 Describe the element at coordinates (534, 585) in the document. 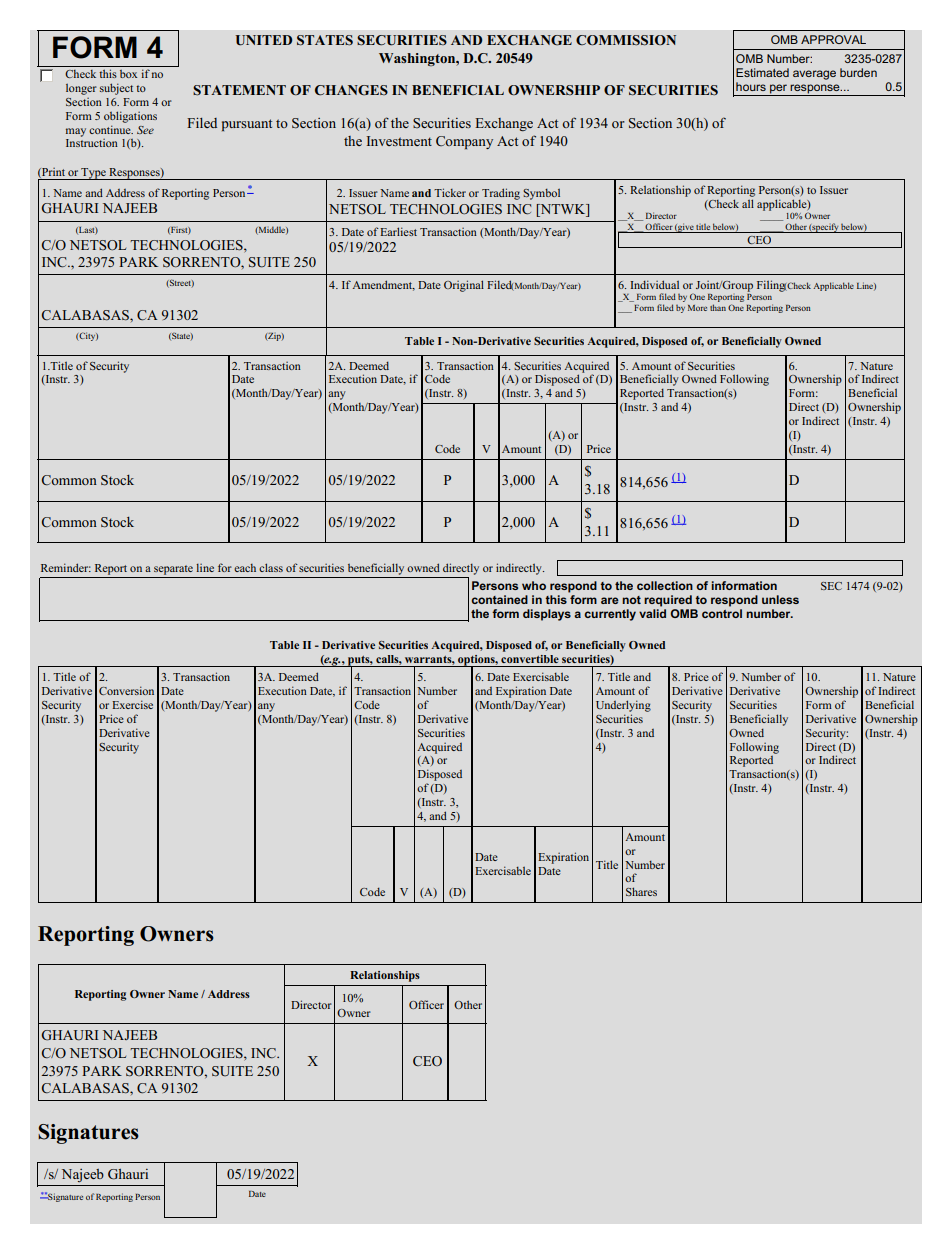

I see `who` at that location.
